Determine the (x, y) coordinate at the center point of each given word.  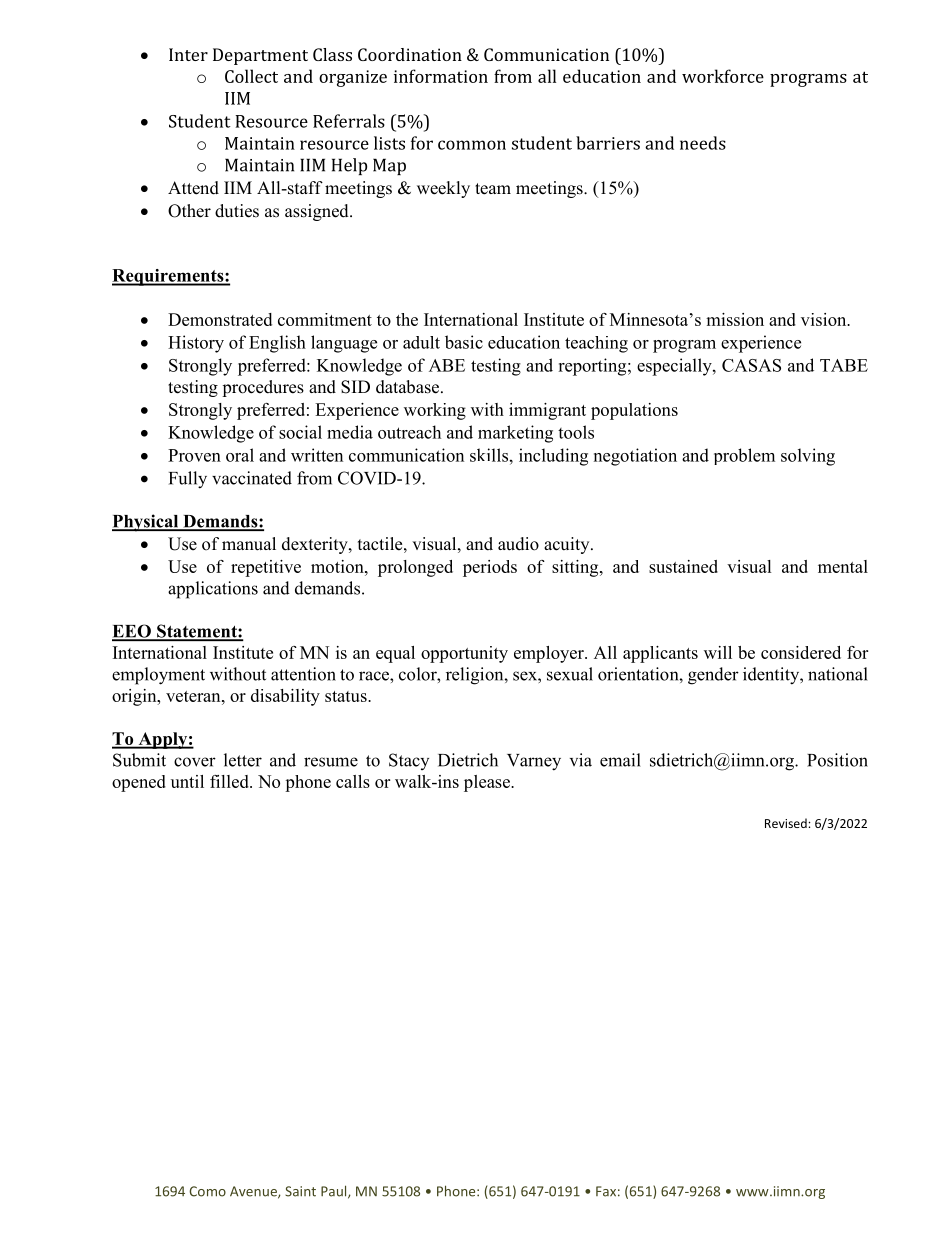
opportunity (464, 654)
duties (237, 211)
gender (713, 676)
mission (735, 319)
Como (207, 1191)
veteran (194, 696)
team (493, 189)
